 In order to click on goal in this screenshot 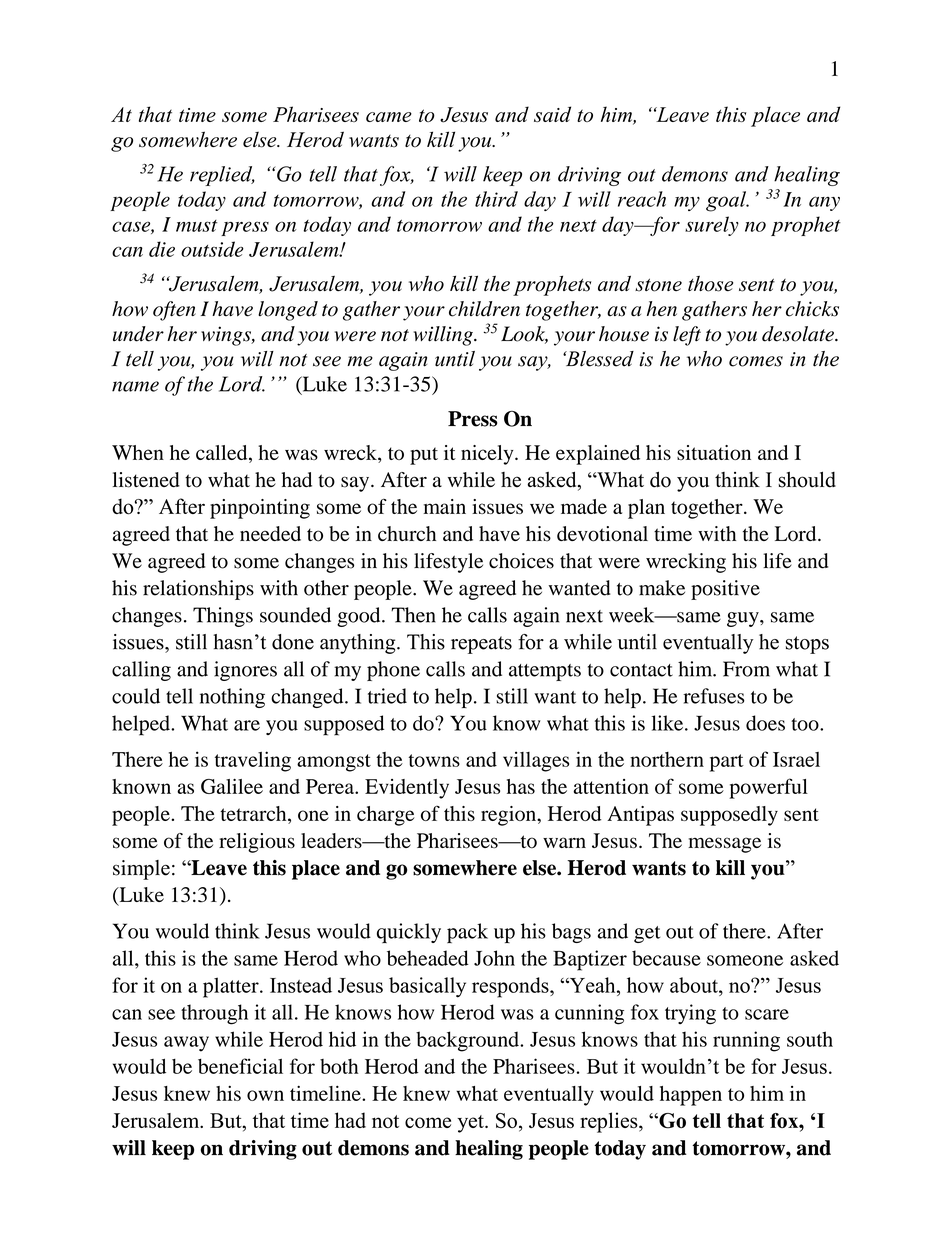, I will do `click(727, 201)`.
